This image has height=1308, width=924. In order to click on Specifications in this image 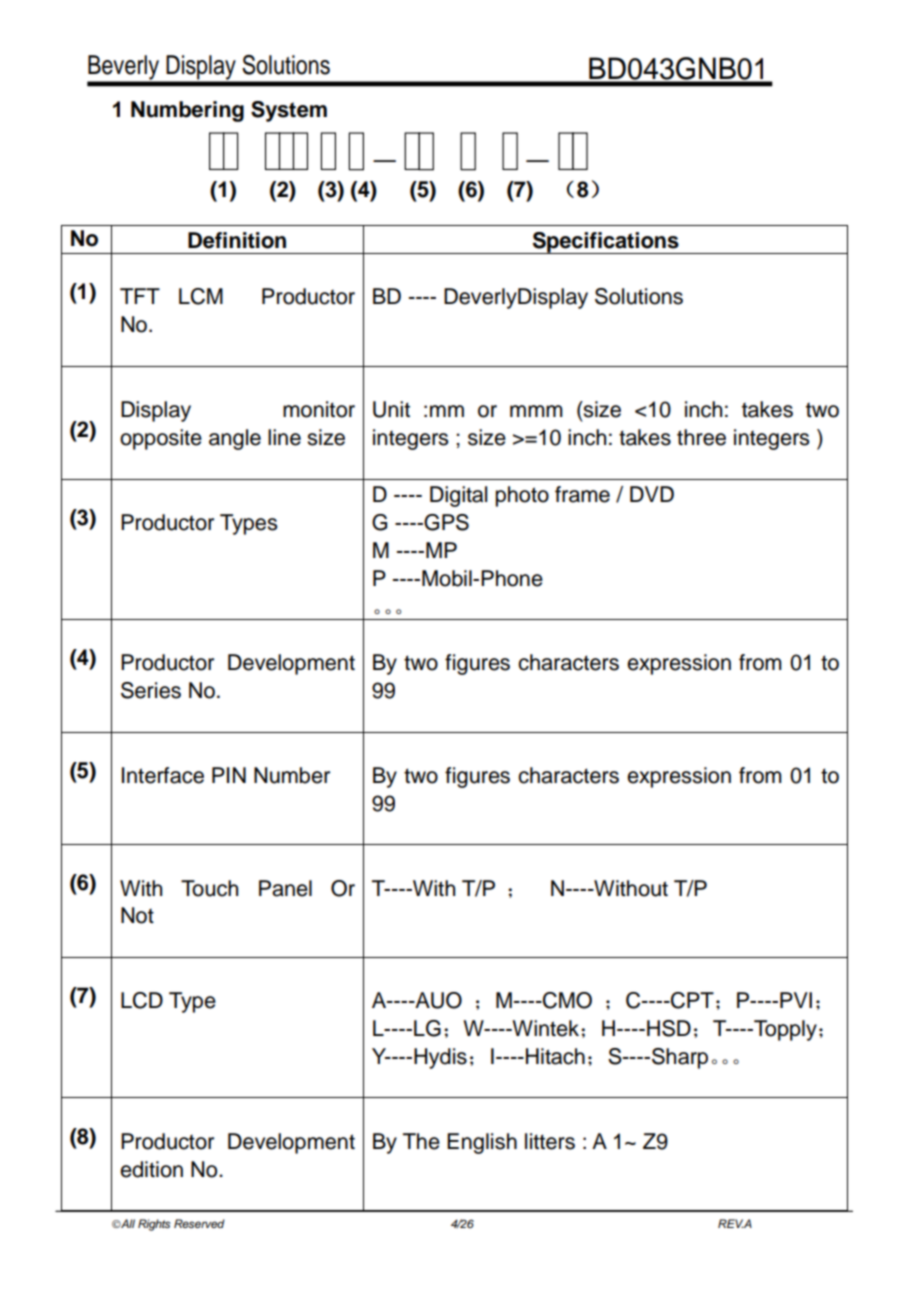, I will do `click(605, 243)`.
